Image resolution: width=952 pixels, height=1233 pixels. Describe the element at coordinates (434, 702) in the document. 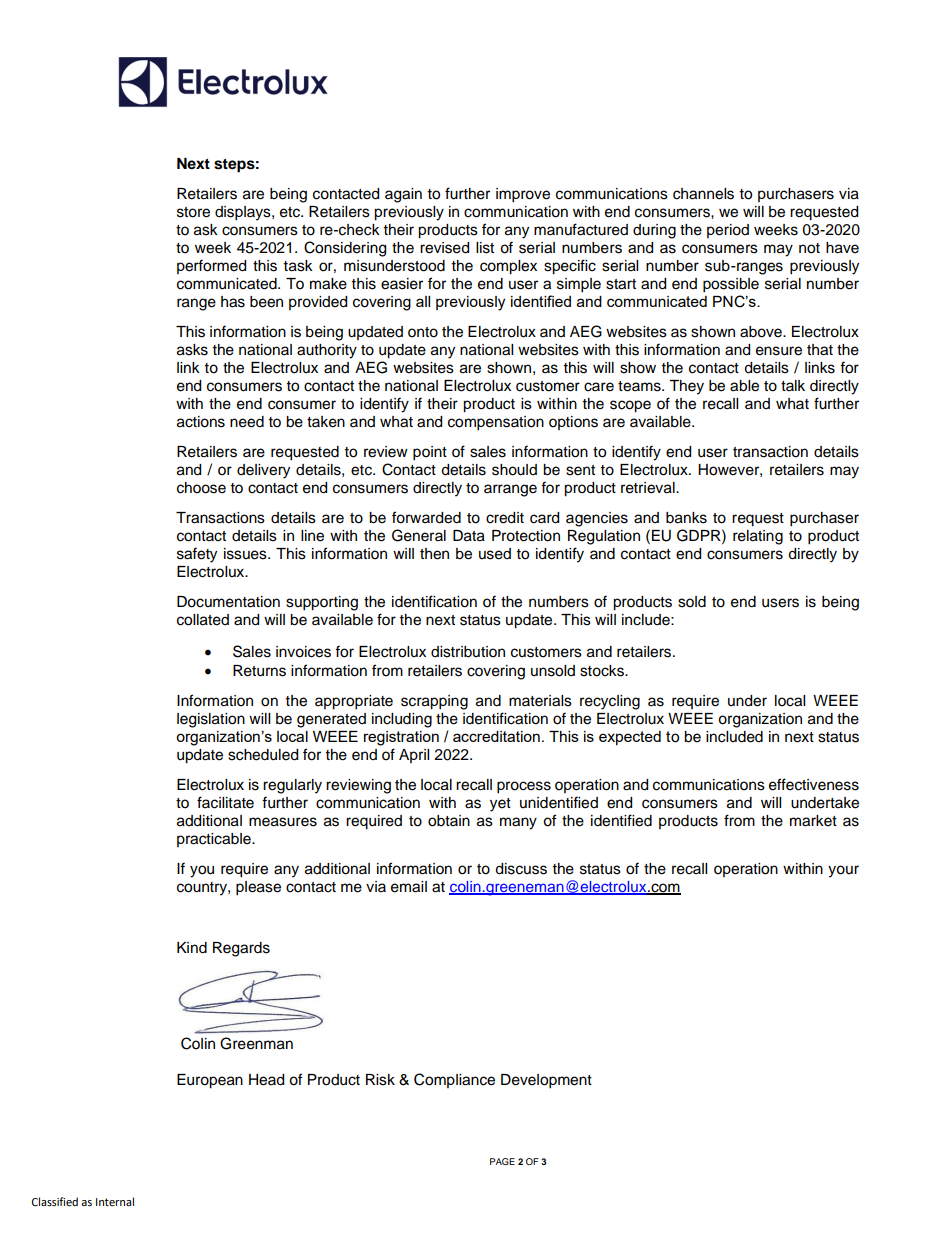

I see `scrapping` at that location.
